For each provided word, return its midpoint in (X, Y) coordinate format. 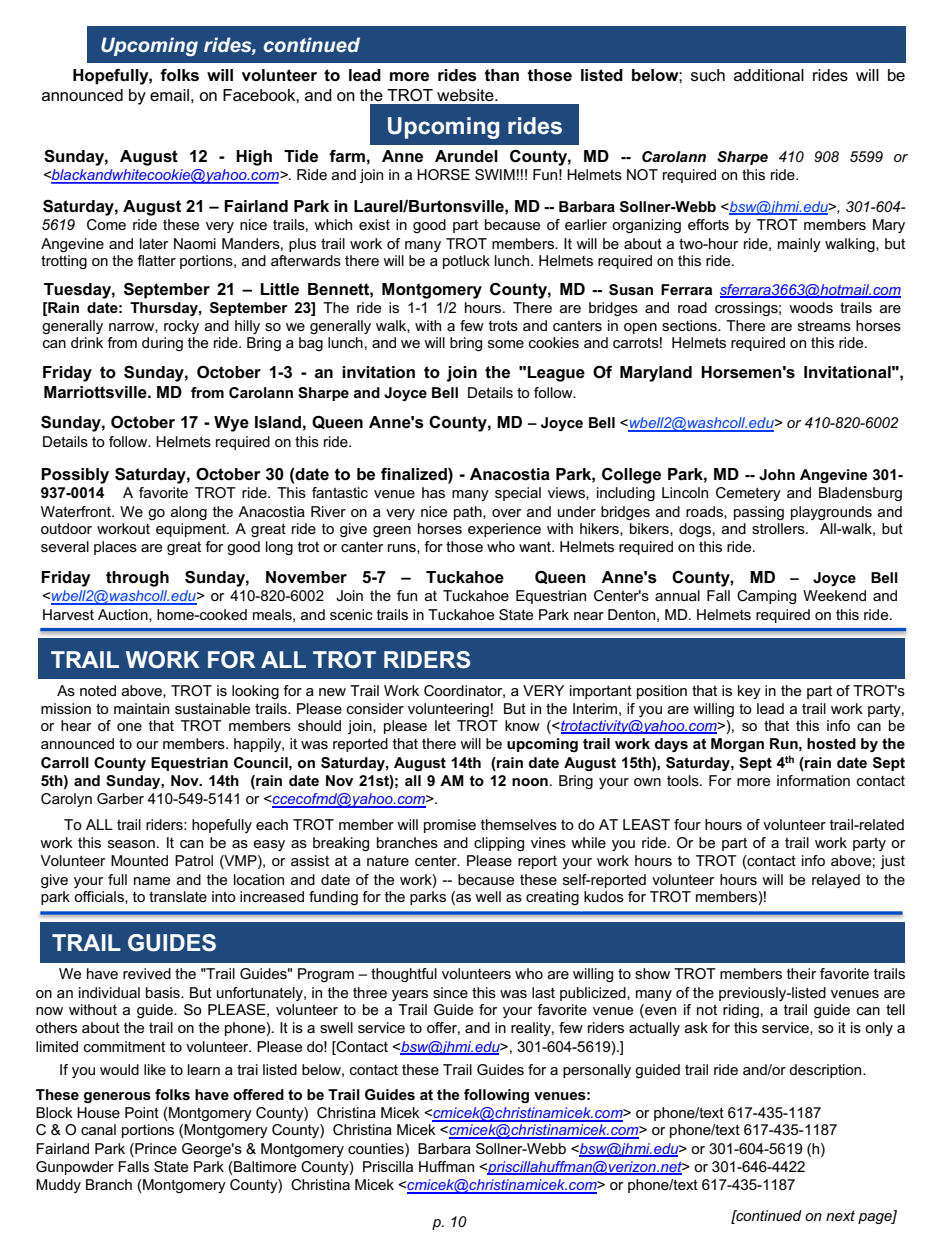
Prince (155, 1148)
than (501, 75)
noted (98, 690)
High (254, 158)
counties (377, 1148)
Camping (766, 597)
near (589, 616)
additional (769, 75)
